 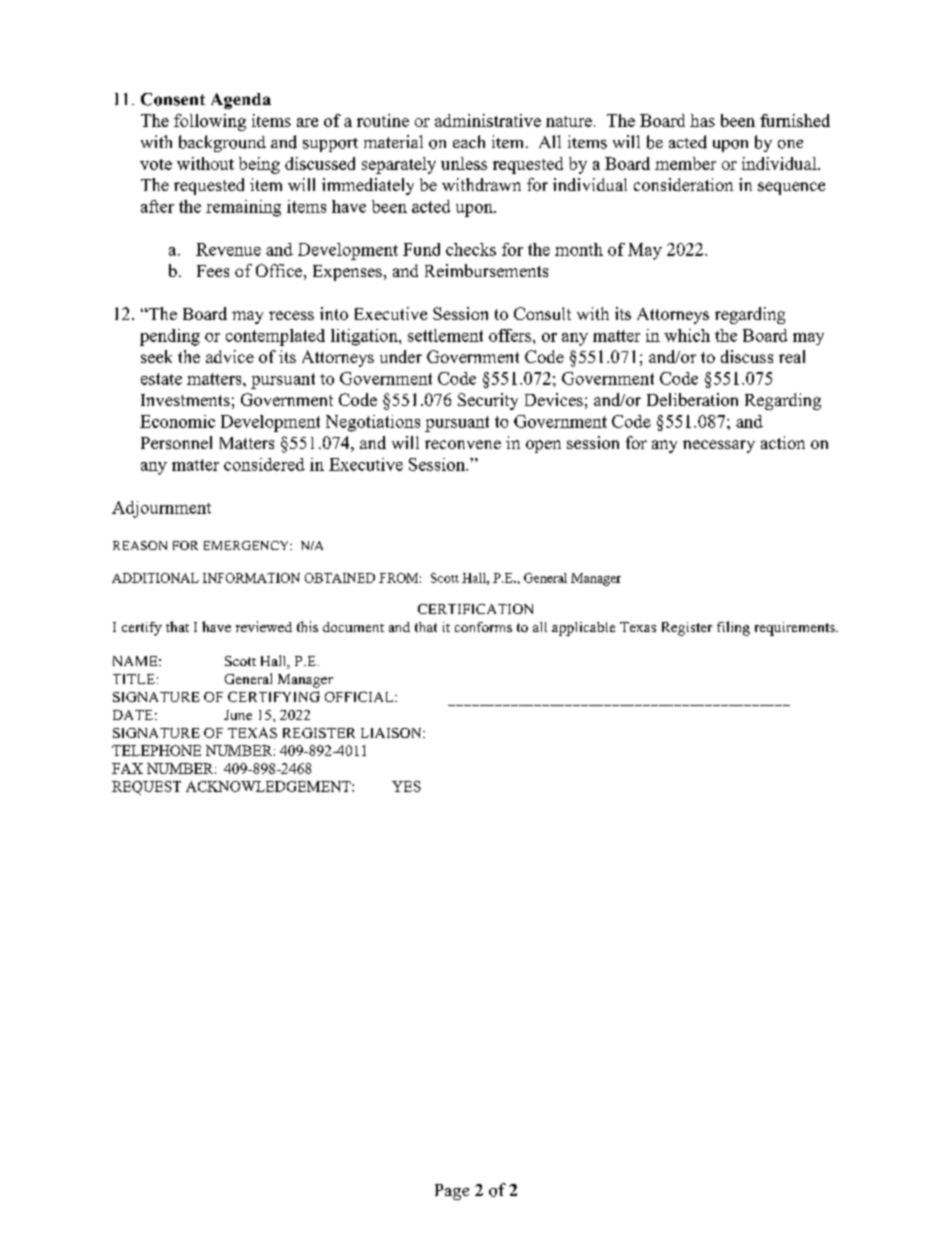 What do you see at coordinates (210, 122) in the screenshot?
I see `following` at bounding box center [210, 122].
